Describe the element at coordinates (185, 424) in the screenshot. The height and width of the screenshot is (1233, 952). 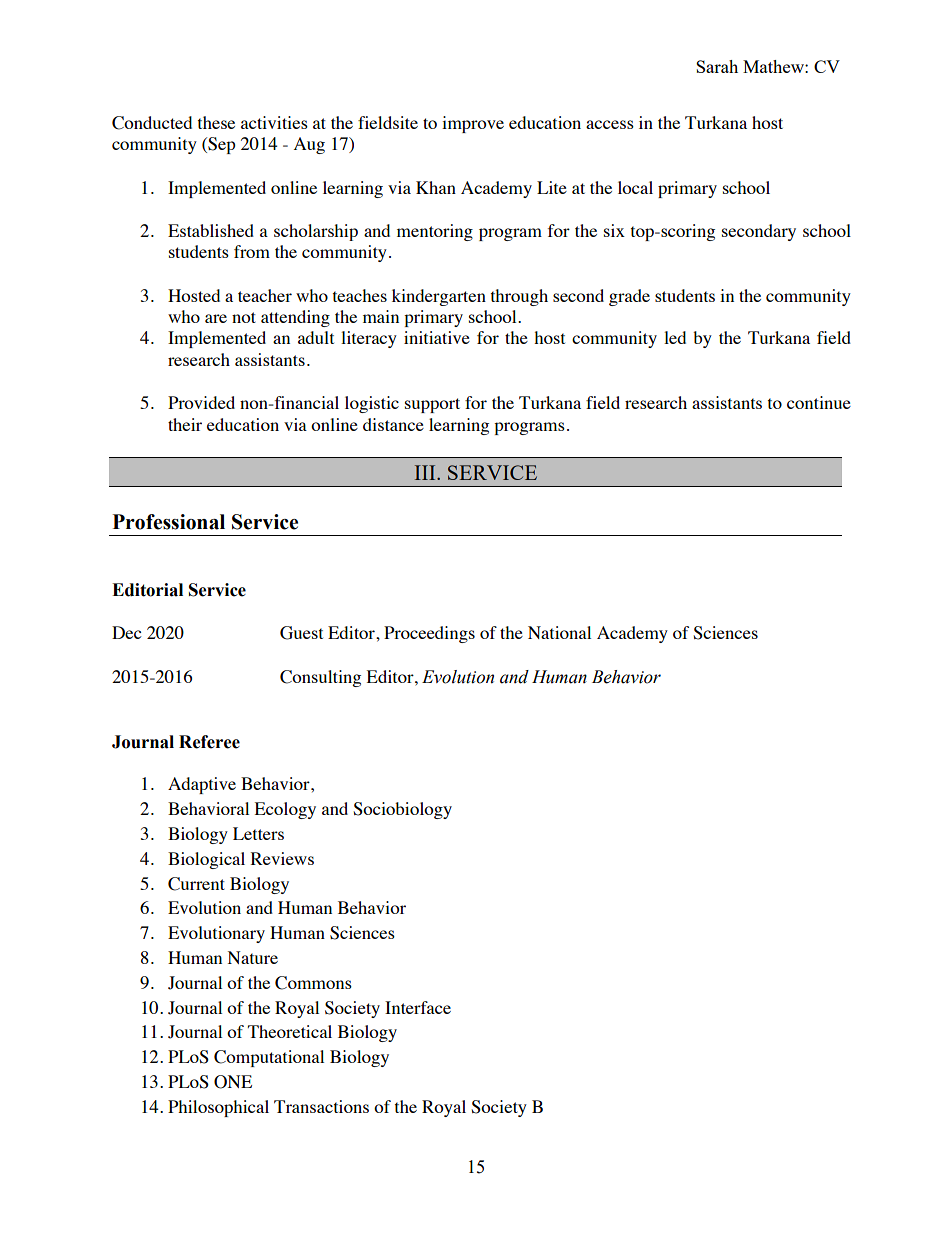
I see `their` at that location.
